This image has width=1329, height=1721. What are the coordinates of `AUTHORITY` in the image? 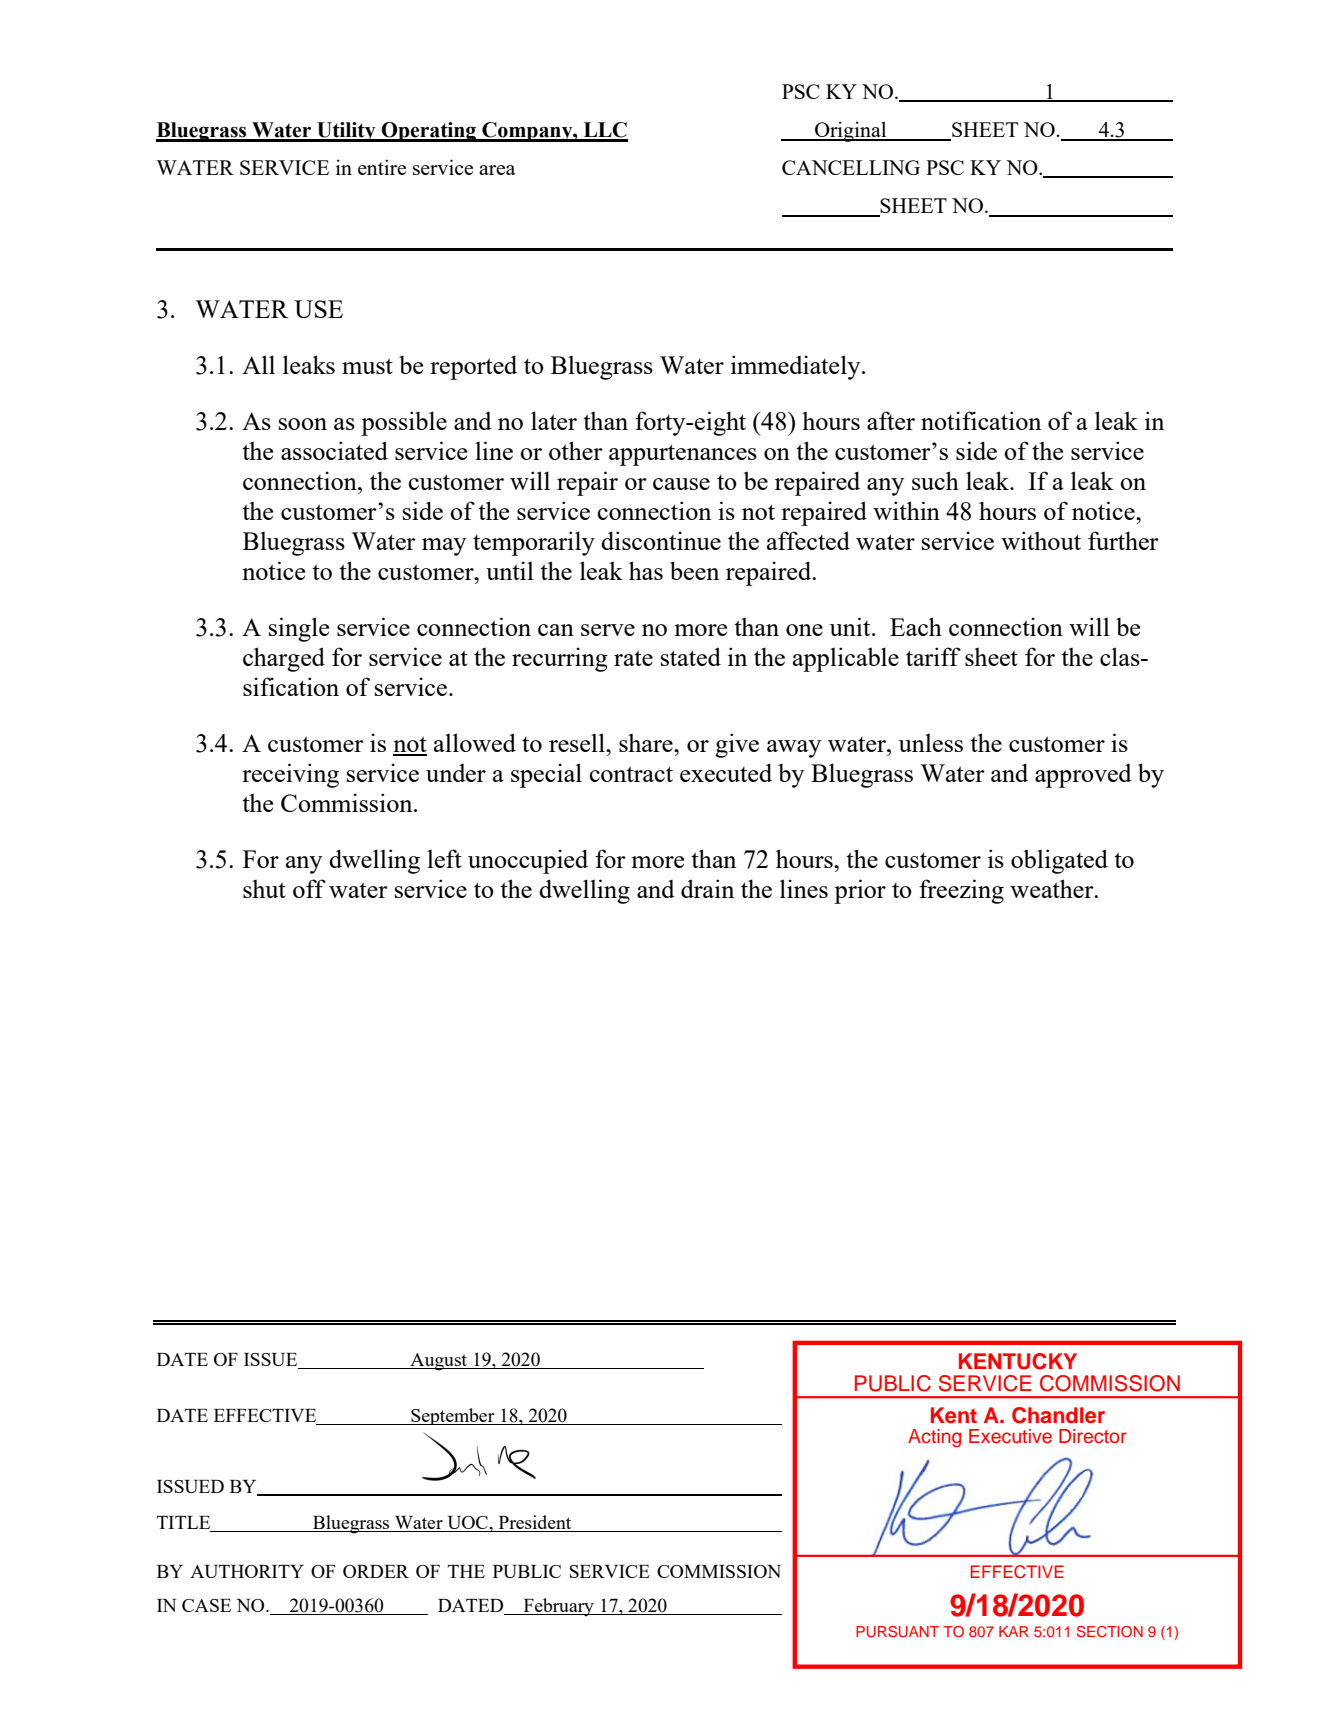 It's located at (247, 1571).
